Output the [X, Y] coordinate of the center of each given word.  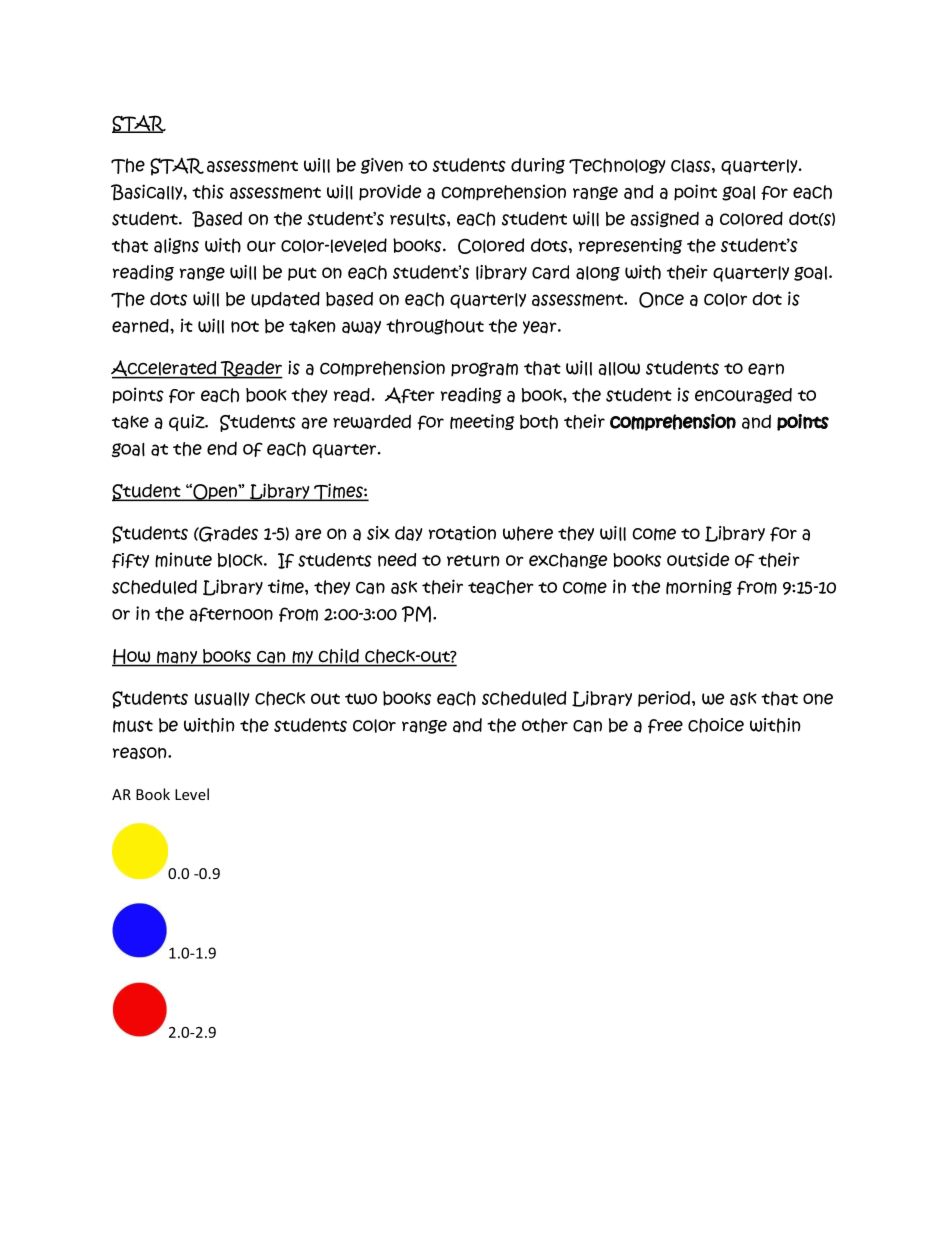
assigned [664, 219]
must [133, 726]
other [545, 725]
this [208, 192]
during [538, 166]
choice [716, 725]
